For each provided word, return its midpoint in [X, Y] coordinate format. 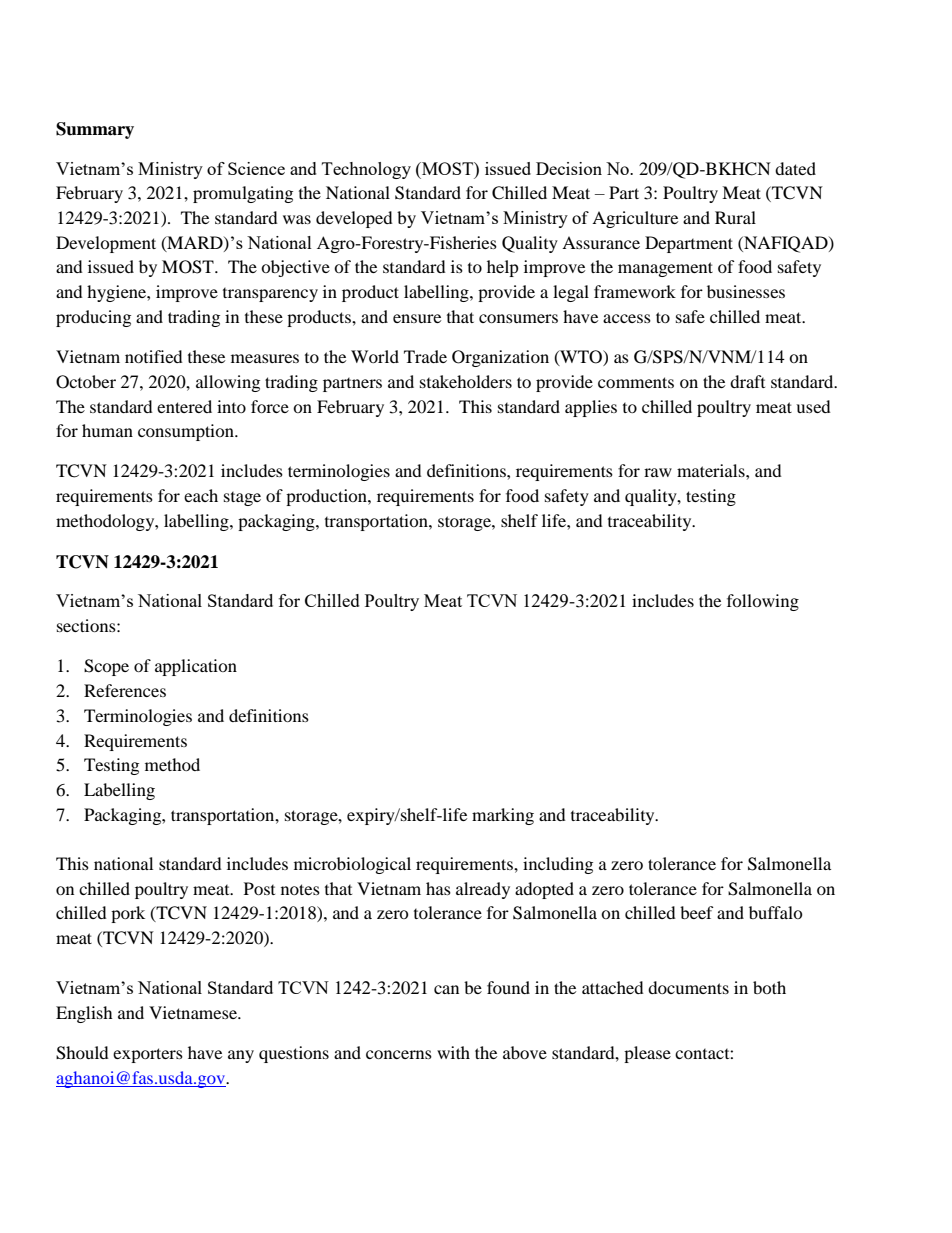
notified [154, 356]
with [453, 1052]
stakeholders [466, 381]
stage [242, 499]
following [763, 602]
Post [259, 888]
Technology [366, 170]
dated [795, 168]
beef [697, 912]
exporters [148, 1055]
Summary [95, 130]
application [196, 667]
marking [503, 816]
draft [747, 381]
